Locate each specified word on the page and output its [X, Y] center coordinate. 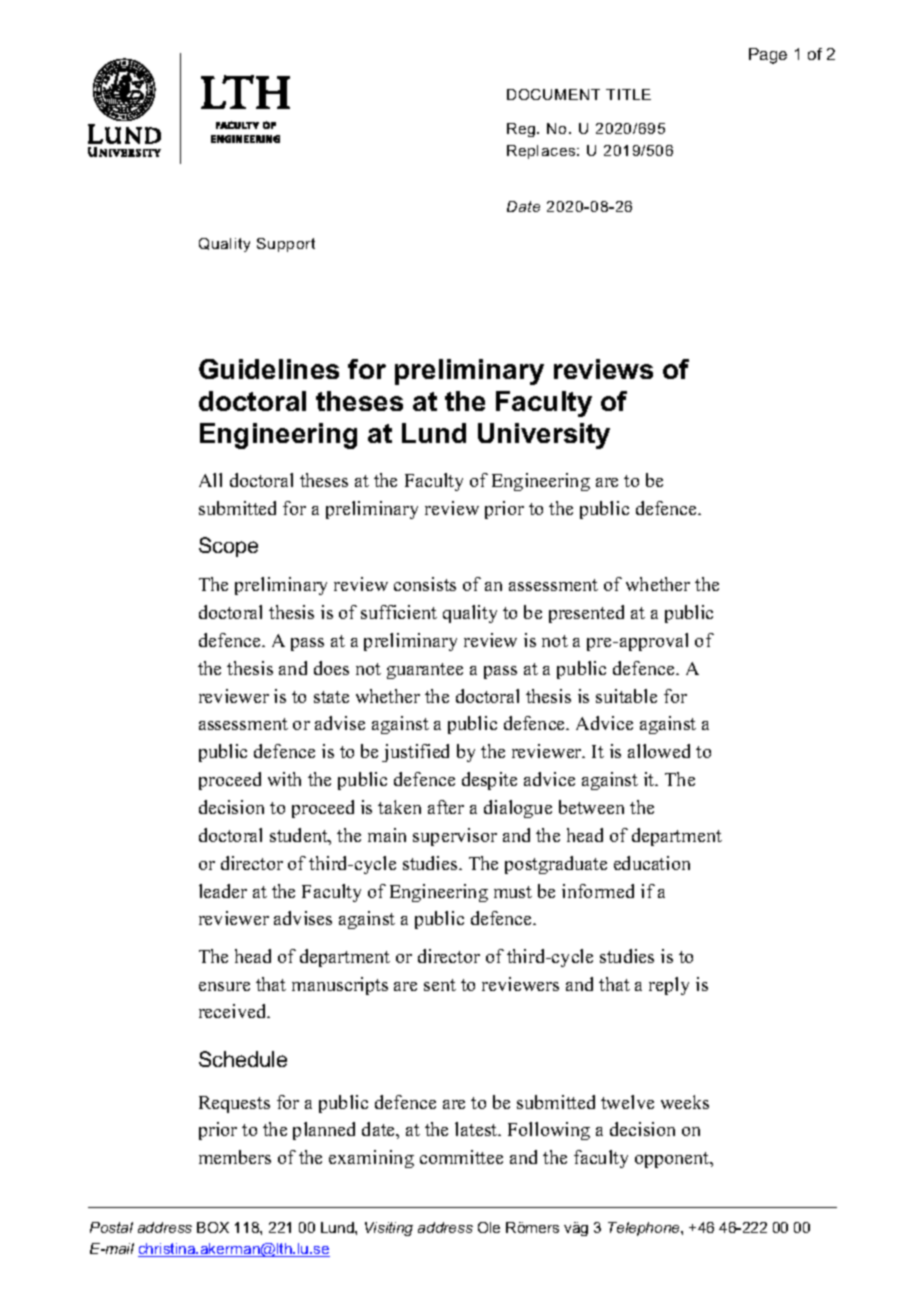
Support [286, 245]
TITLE [628, 94]
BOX [213, 1227]
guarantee [425, 671]
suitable [626, 696]
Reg [522, 130]
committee [461, 1157]
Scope [228, 547]
